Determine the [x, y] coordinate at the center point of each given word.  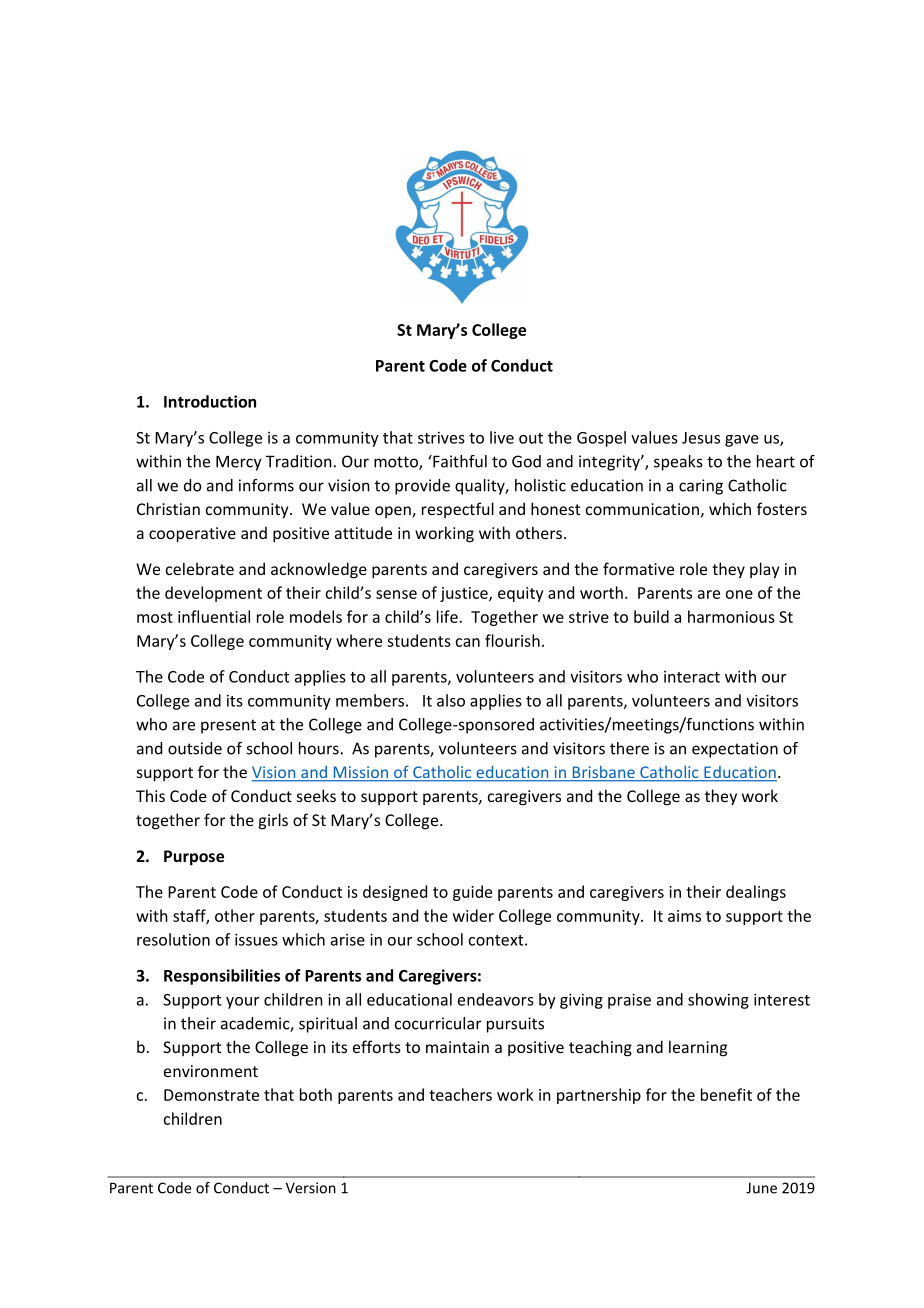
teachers [460, 1094]
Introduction [210, 401]
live [502, 437]
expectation [735, 750]
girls [273, 821]
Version [311, 1188]
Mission [360, 773]
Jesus [701, 438]
